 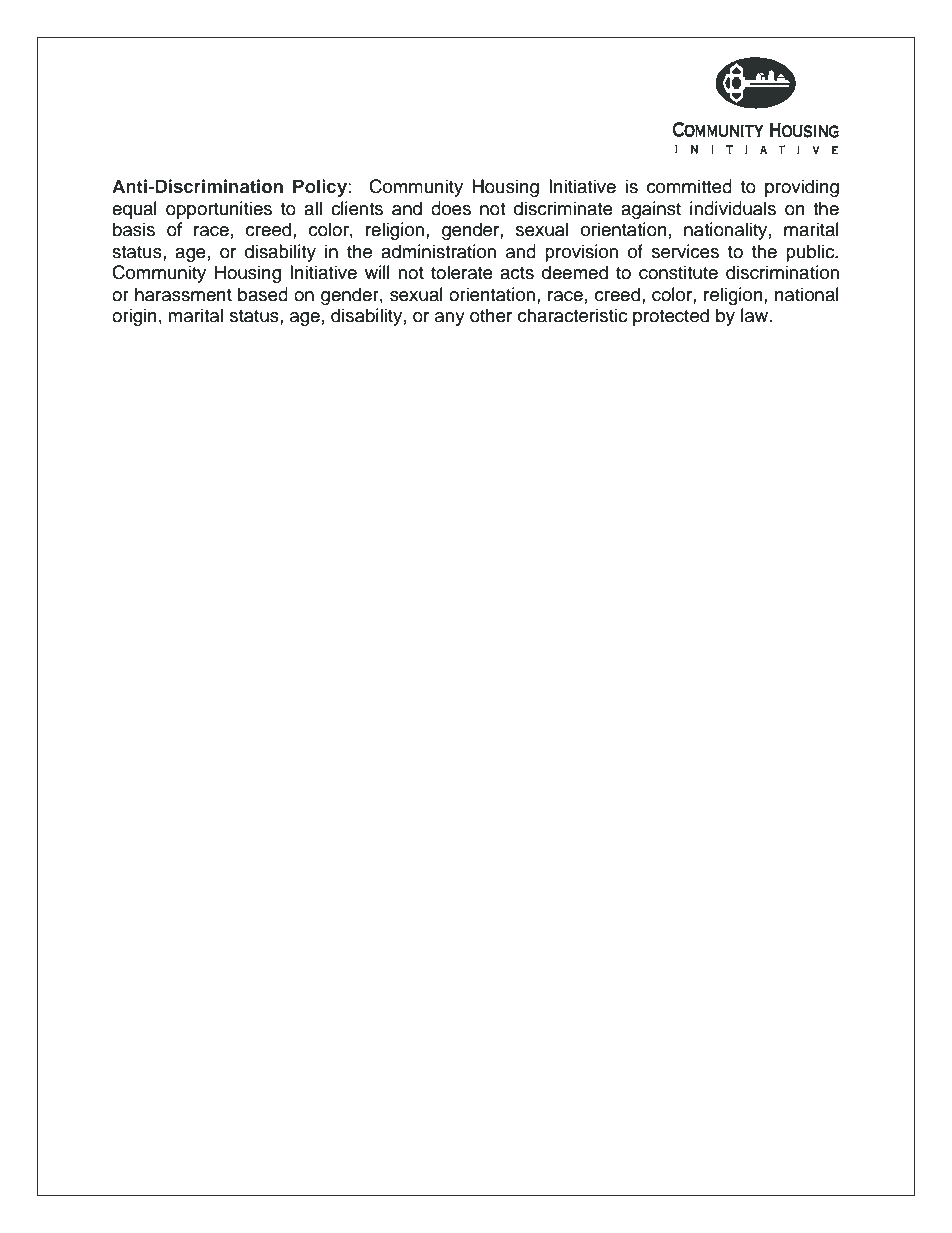 I want to click on does, so click(x=451, y=208).
